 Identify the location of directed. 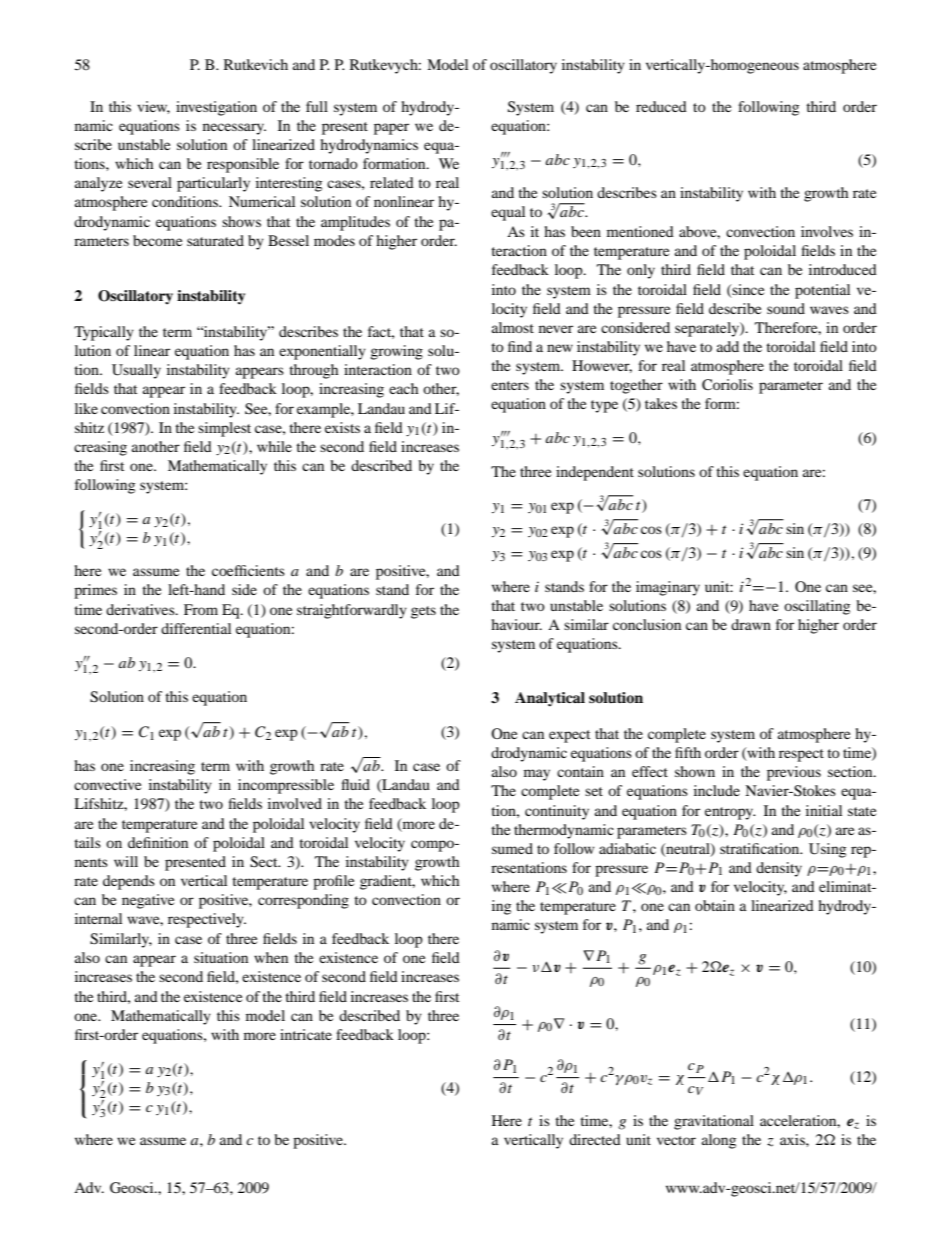
(595, 1139).
